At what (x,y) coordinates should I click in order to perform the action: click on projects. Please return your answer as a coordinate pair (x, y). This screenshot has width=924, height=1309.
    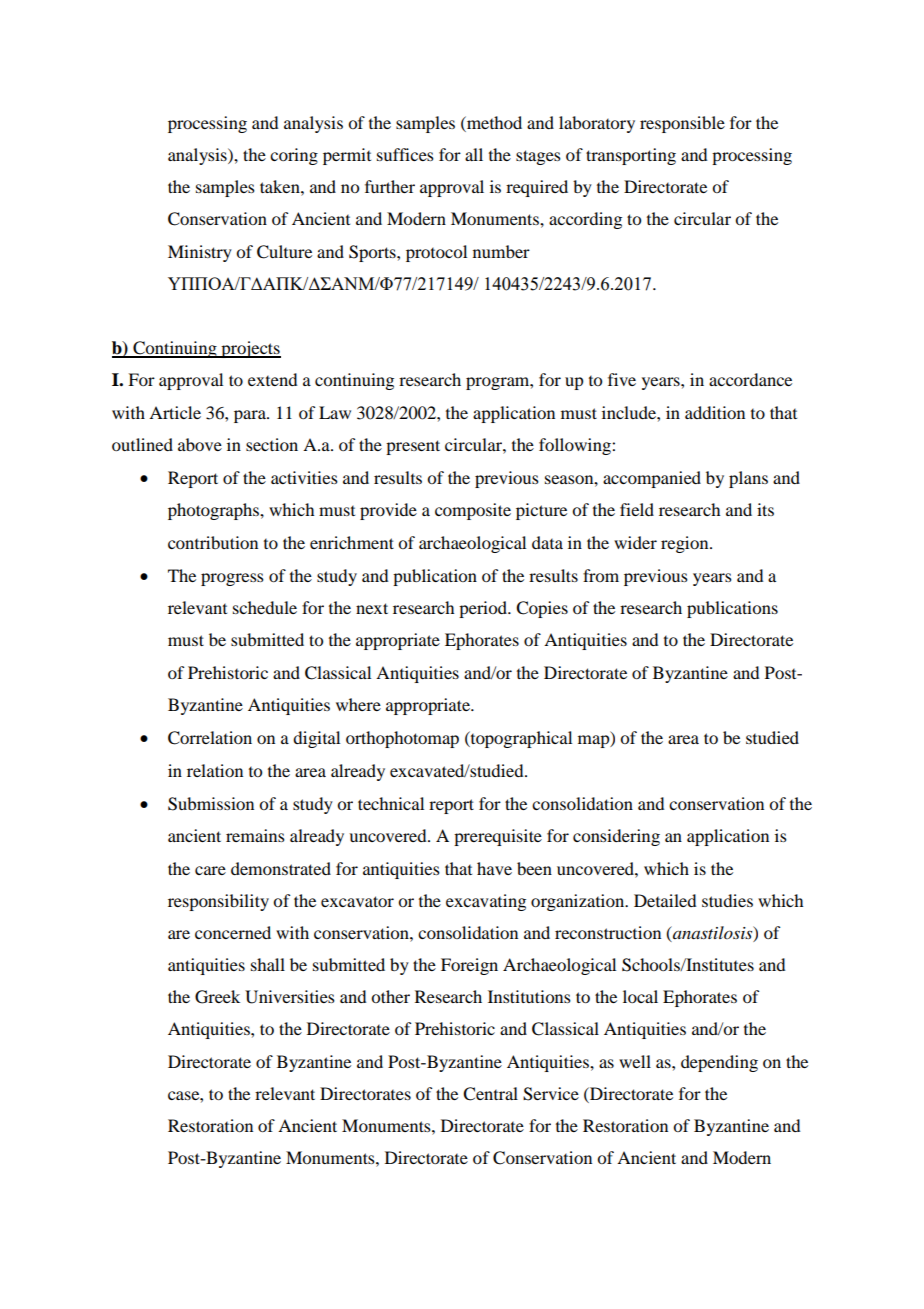
    Looking at the image, I should click on (250, 349).
